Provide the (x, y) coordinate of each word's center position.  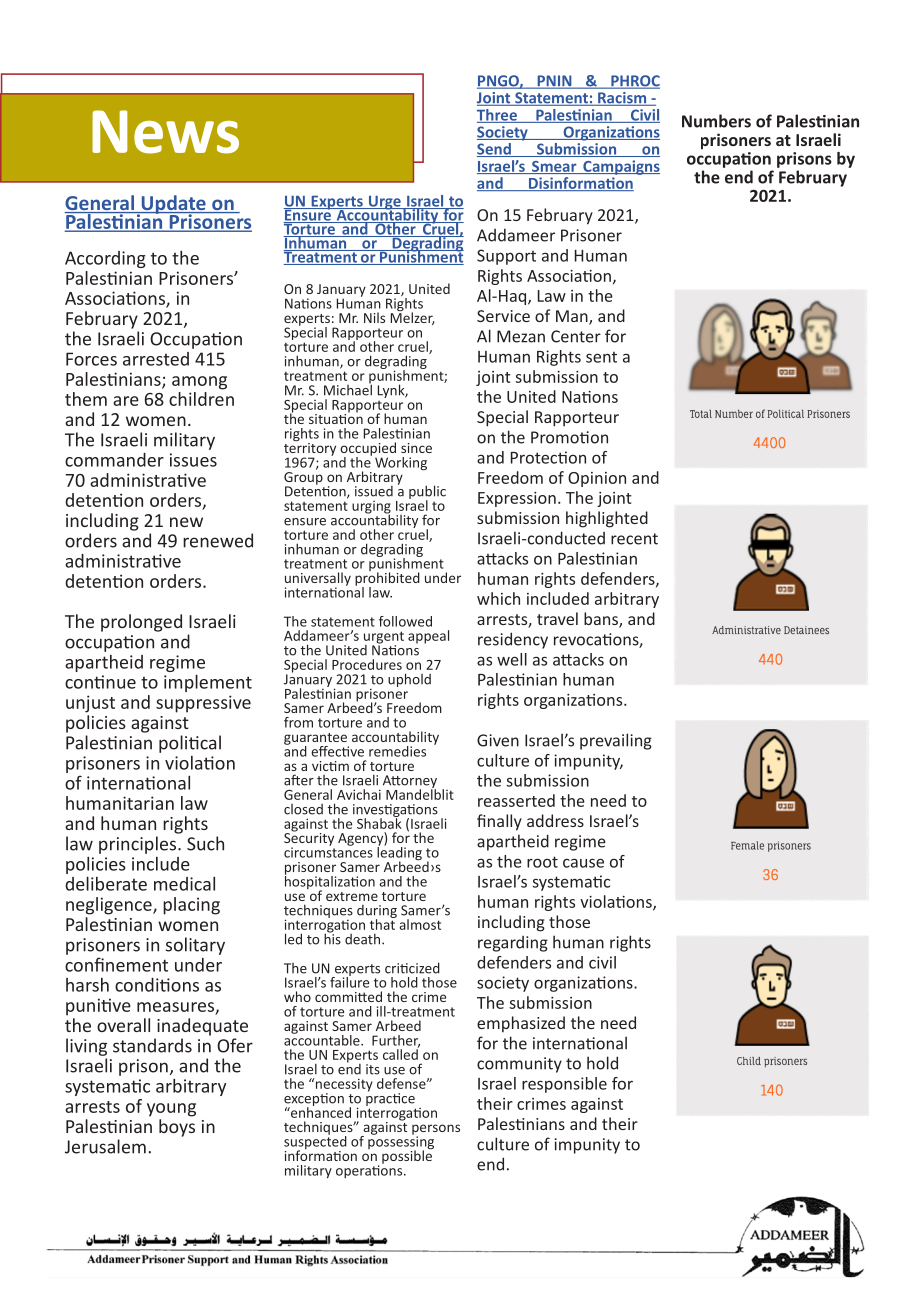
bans (602, 620)
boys (177, 1128)
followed (405, 621)
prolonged (141, 623)
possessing (401, 1143)
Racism (622, 99)
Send (495, 150)
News (165, 132)
